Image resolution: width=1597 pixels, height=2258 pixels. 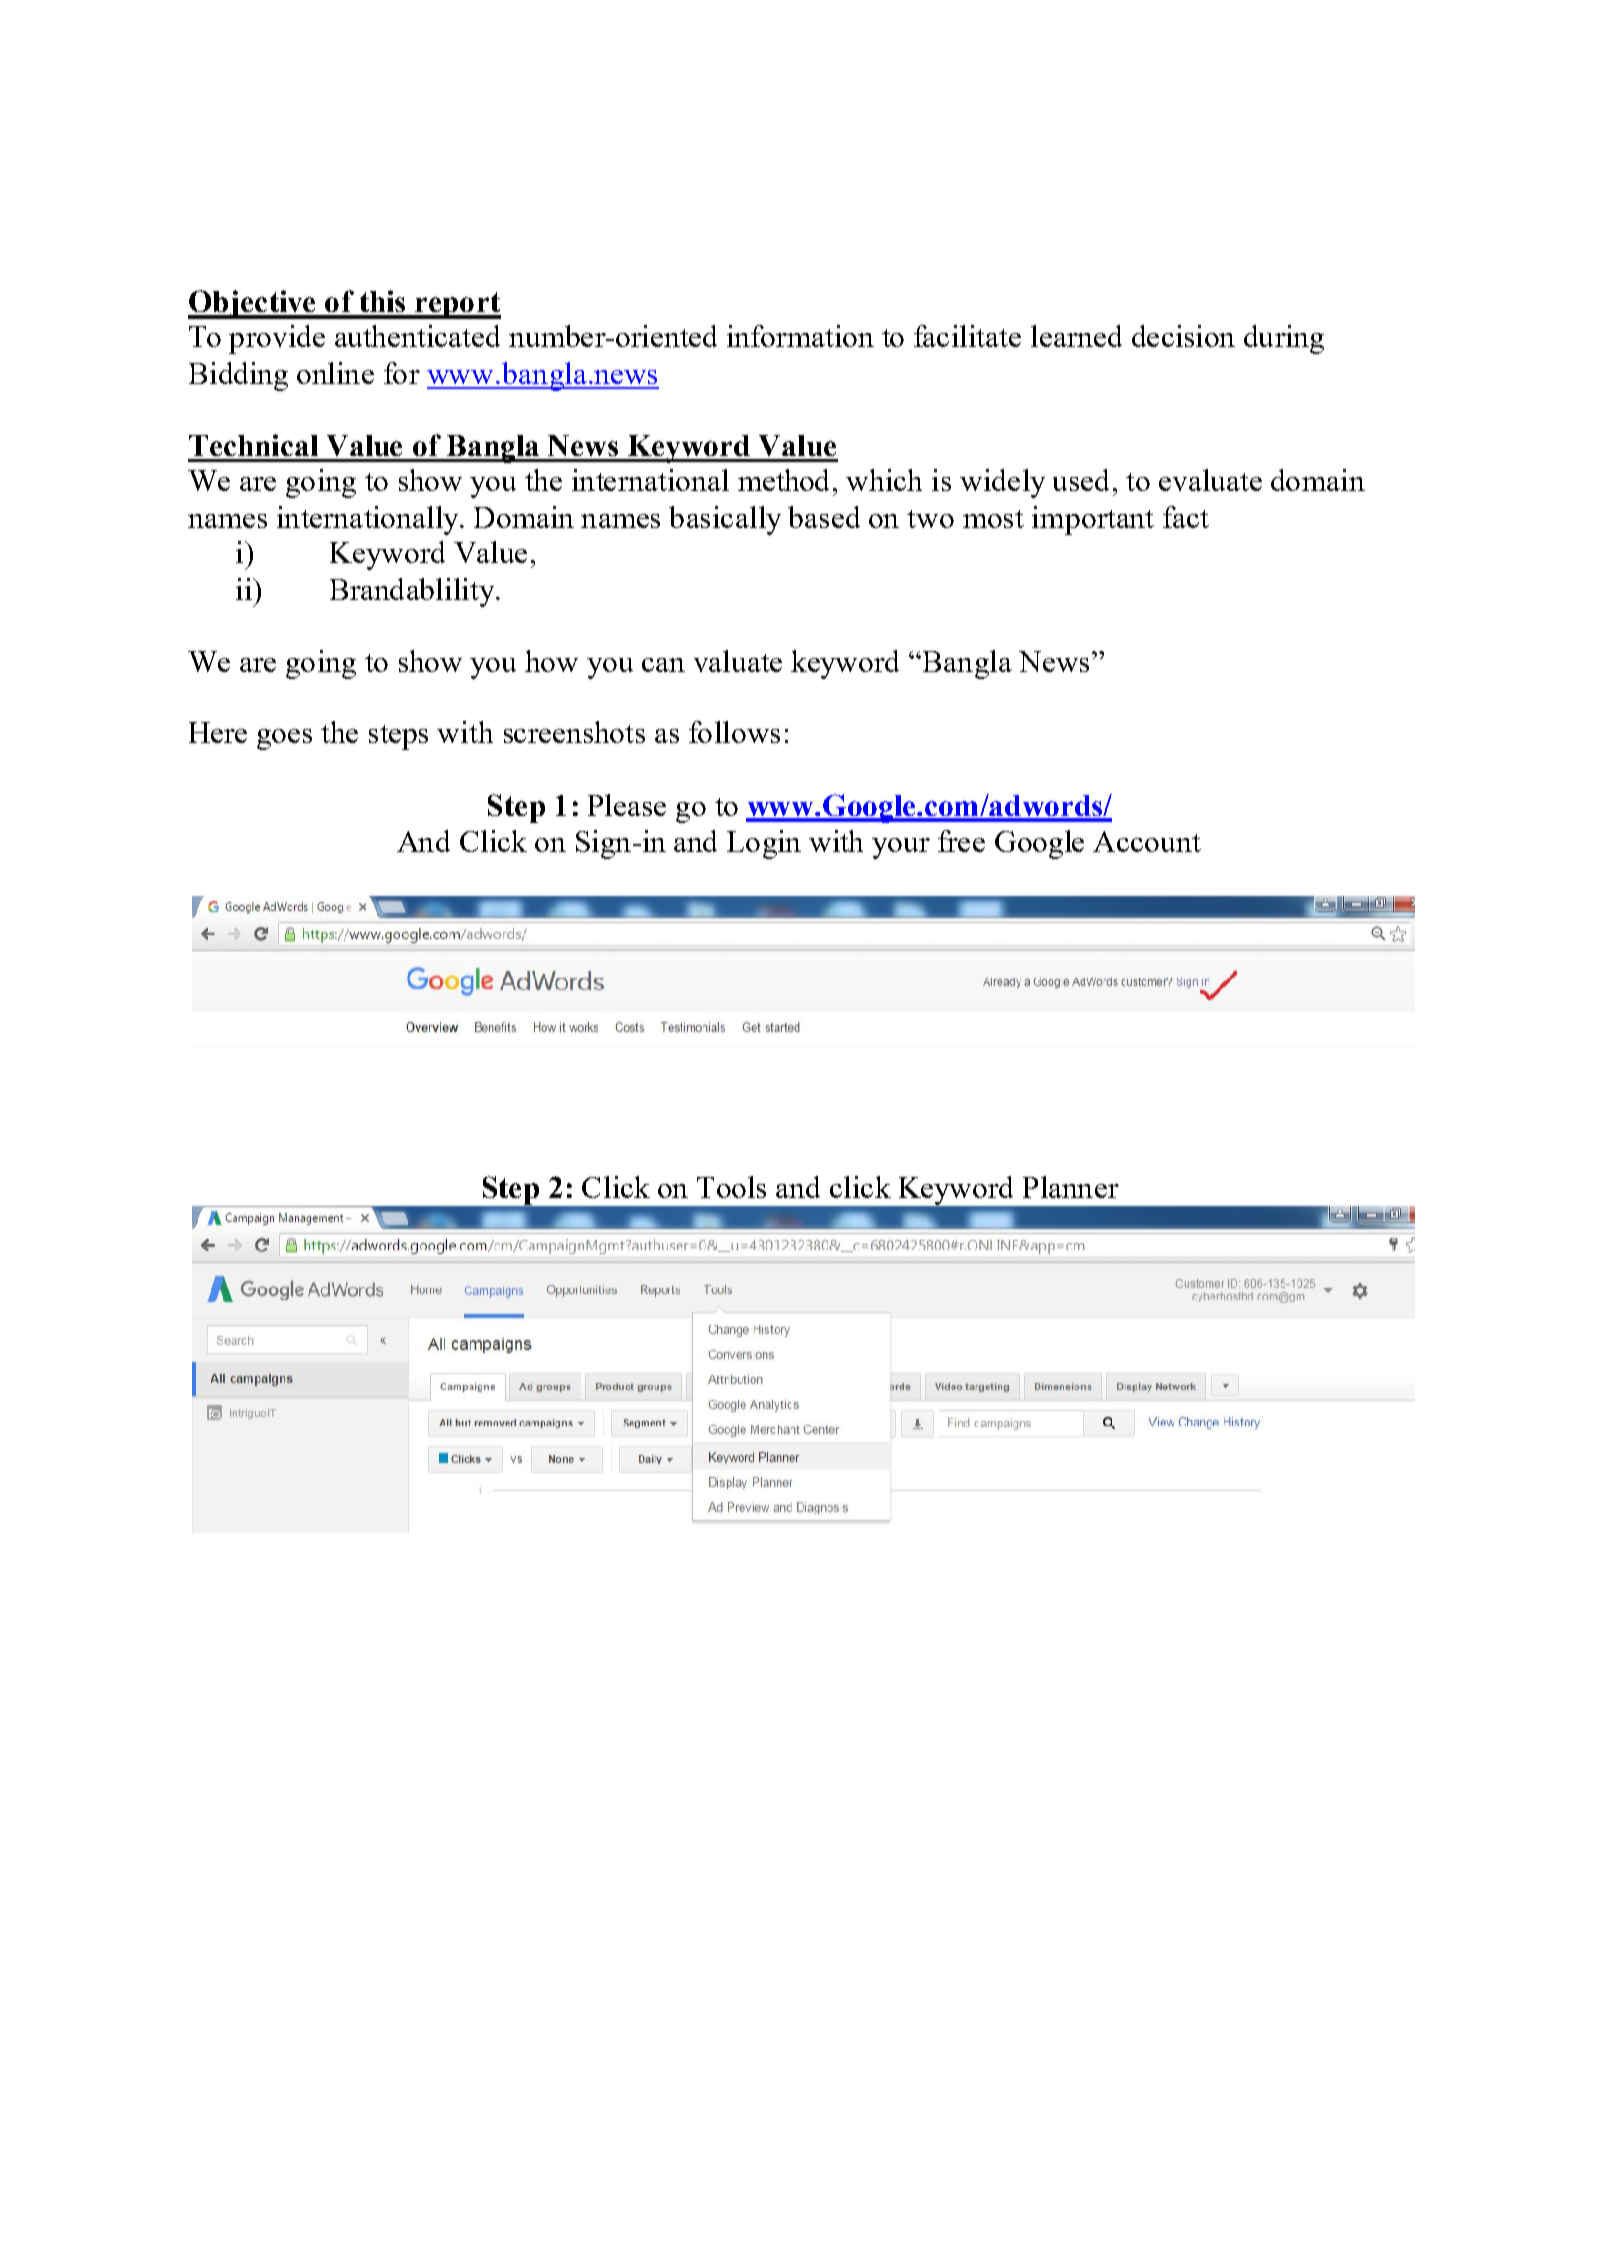 What do you see at coordinates (284, 739) in the document?
I see `goes` at bounding box center [284, 739].
